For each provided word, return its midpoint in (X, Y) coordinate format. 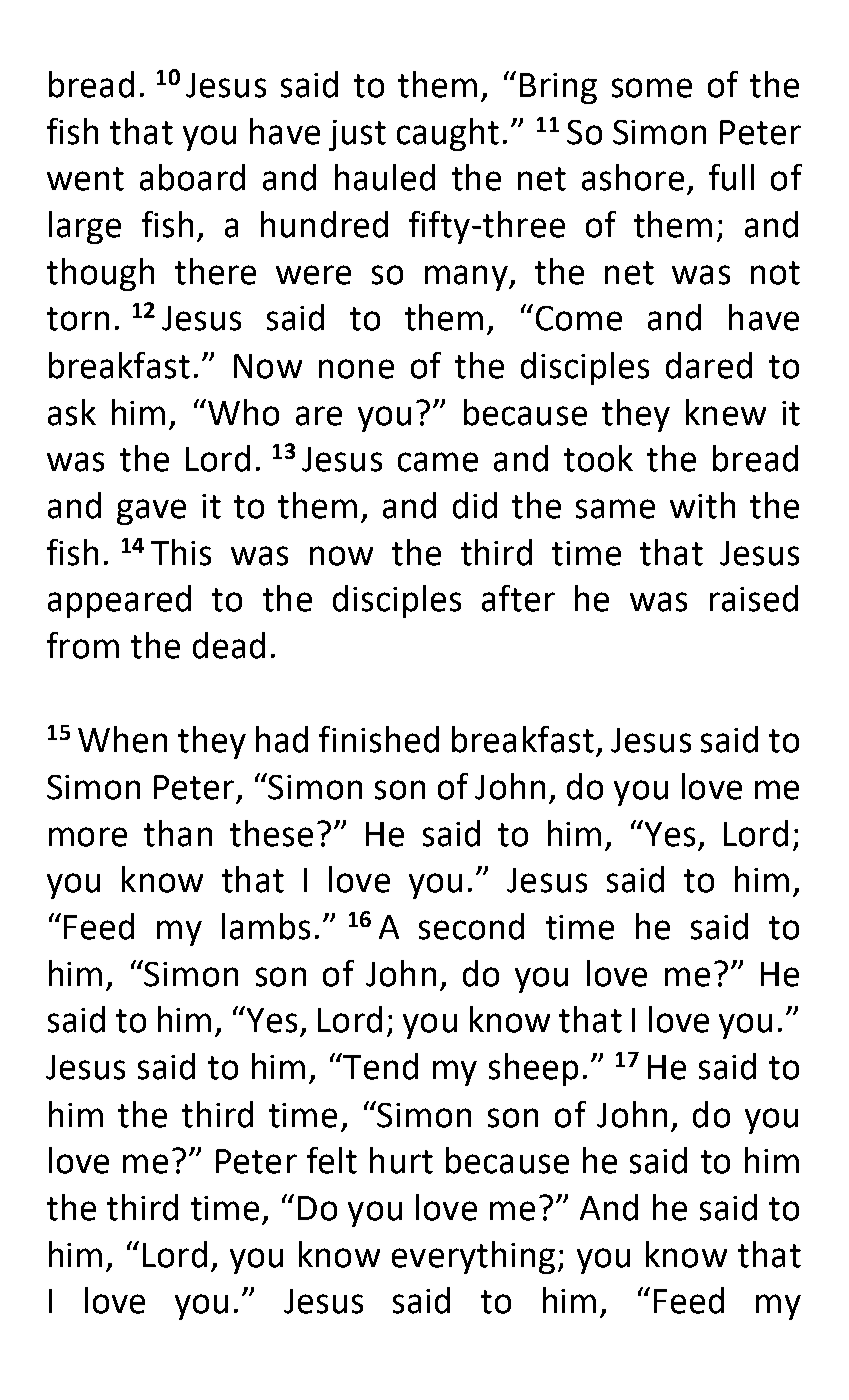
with (702, 505)
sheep (533, 1069)
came (438, 462)
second (471, 926)
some (652, 88)
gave (151, 512)
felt (332, 1160)
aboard (192, 177)
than (178, 833)
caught (448, 134)
